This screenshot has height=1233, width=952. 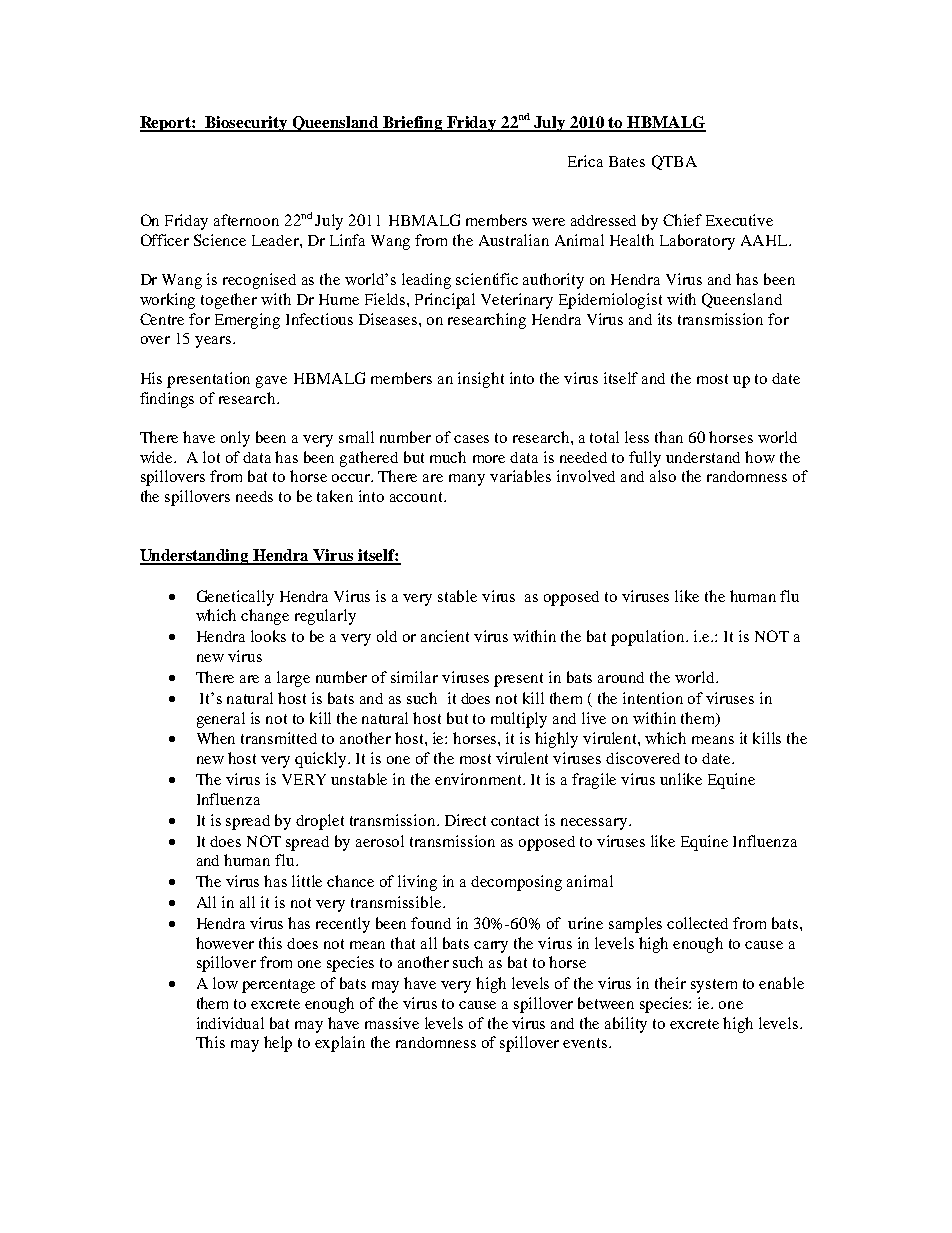 I want to click on Biosecurity, so click(x=246, y=124).
